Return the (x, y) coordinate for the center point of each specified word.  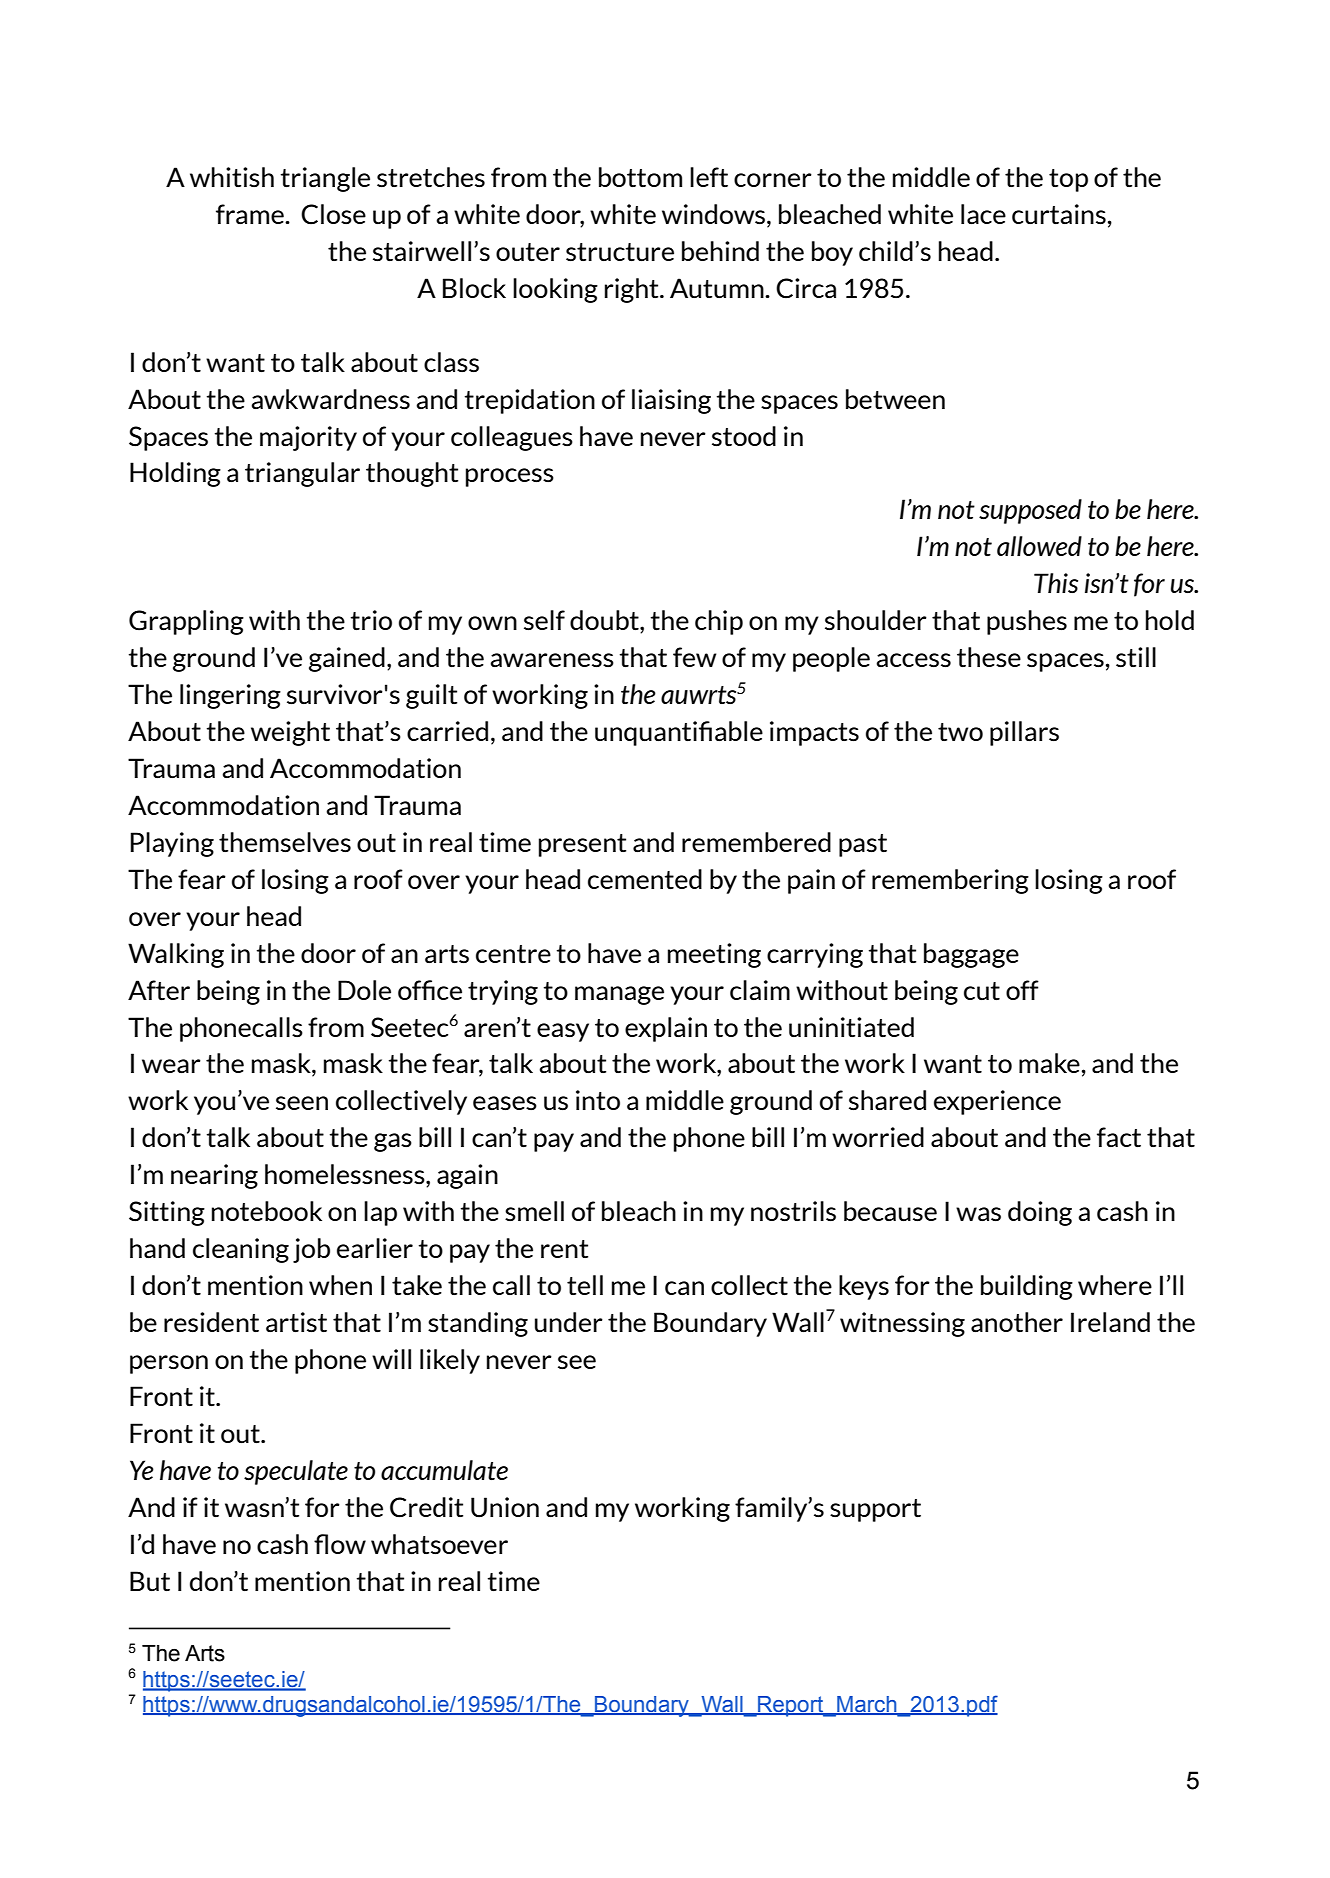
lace (983, 214)
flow (340, 1544)
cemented (645, 879)
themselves (285, 842)
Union (505, 1507)
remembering (950, 881)
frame (251, 214)
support (875, 1510)
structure (620, 252)
